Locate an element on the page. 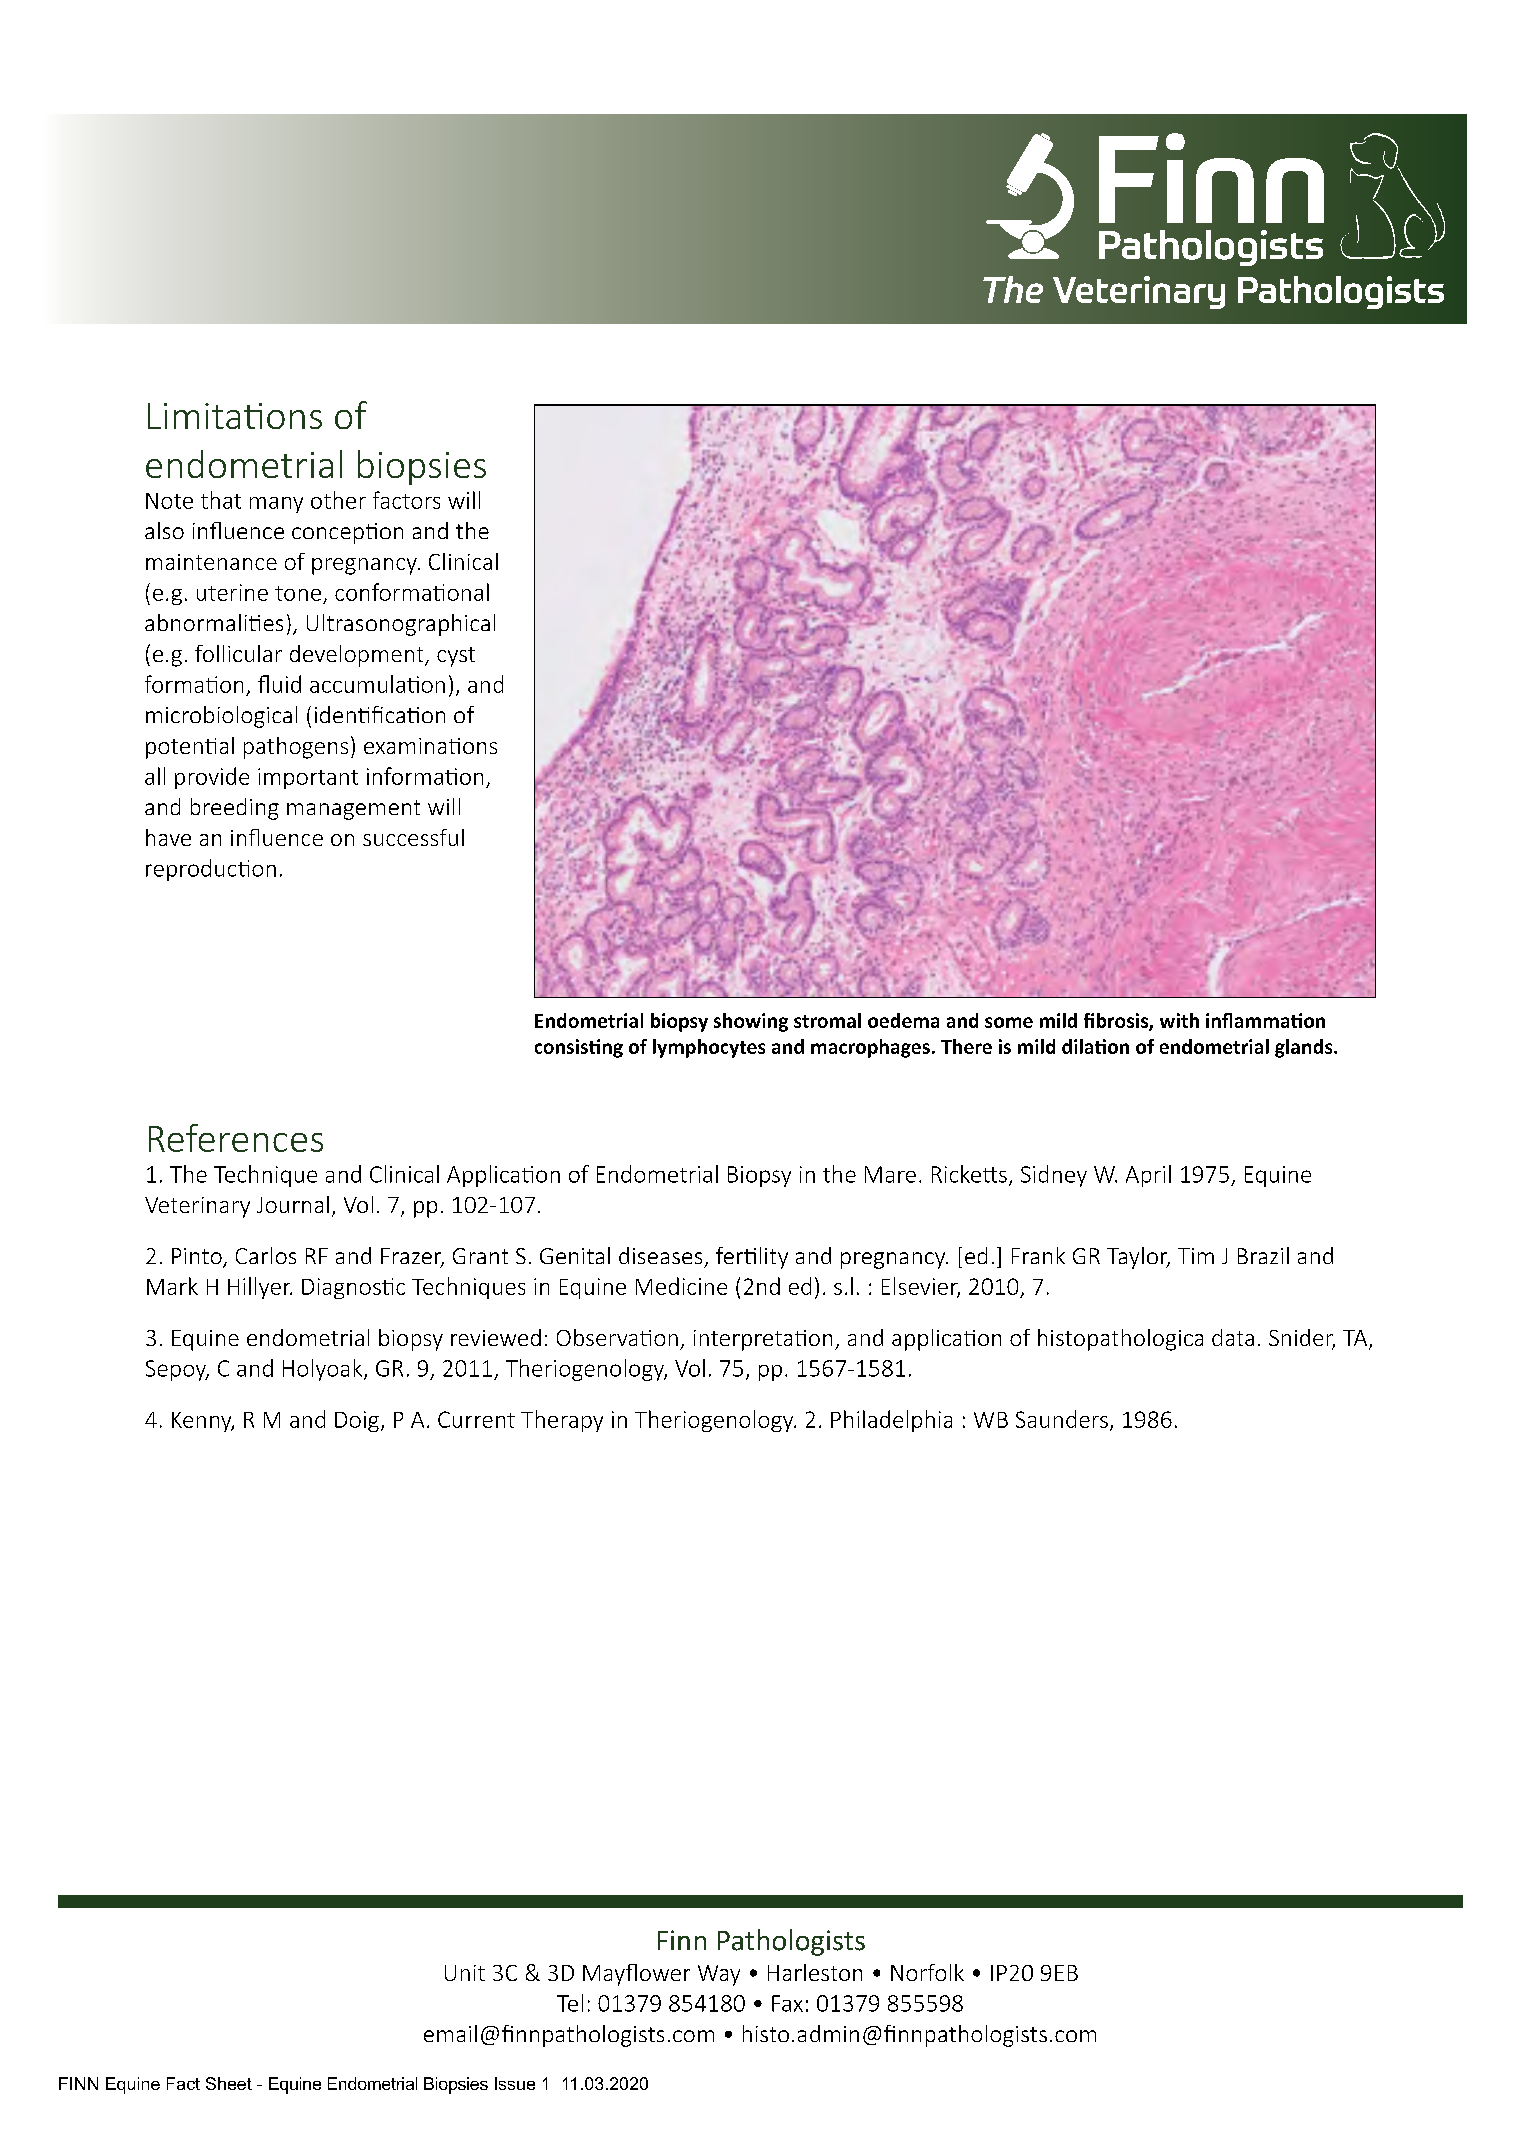 This document has height=2151, width=1521. Norfolk is located at coordinates (927, 1972).
